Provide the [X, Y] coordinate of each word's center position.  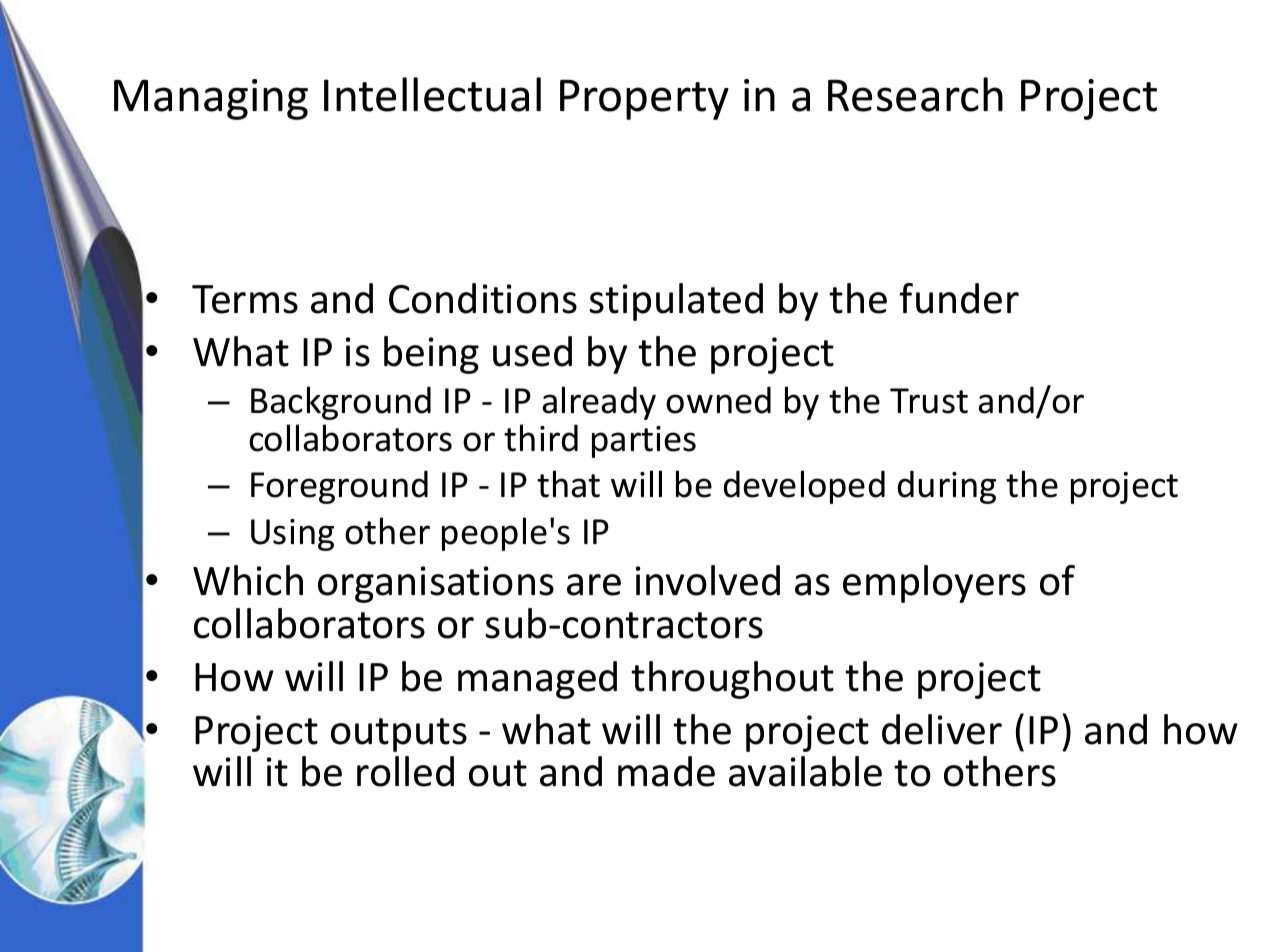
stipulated [676, 302]
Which [248, 580]
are [594, 585]
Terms [245, 299]
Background [341, 403]
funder [959, 298]
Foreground [339, 487]
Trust [929, 401]
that [568, 484]
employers [934, 584]
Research [915, 94]
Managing [211, 99]
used [532, 351]
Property [644, 100]
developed [804, 487]
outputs [399, 735]
